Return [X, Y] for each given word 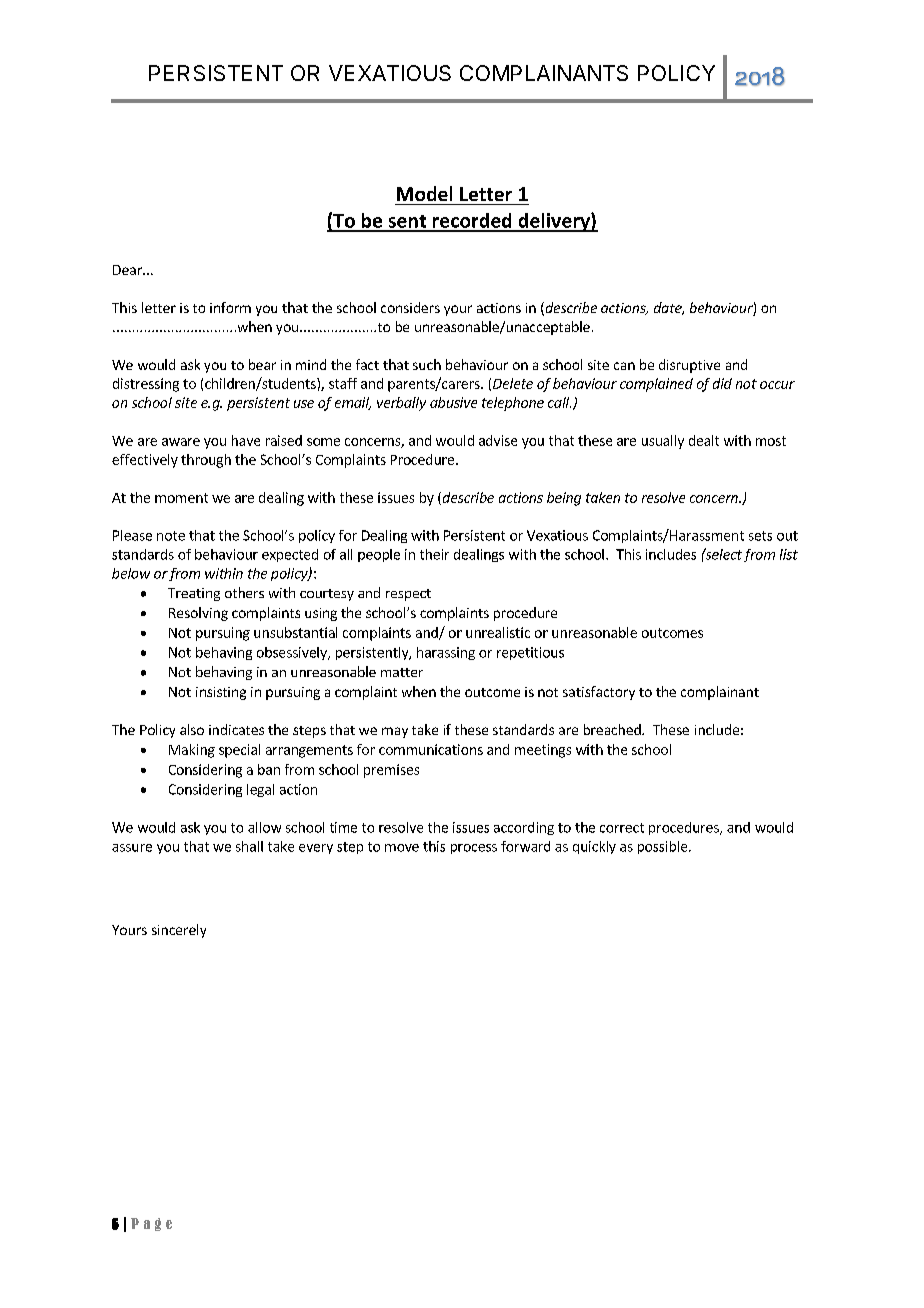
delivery [554, 222]
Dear [128, 270]
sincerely [179, 931]
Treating [194, 594]
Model [424, 193]
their [434, 554]
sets [760, 536]
